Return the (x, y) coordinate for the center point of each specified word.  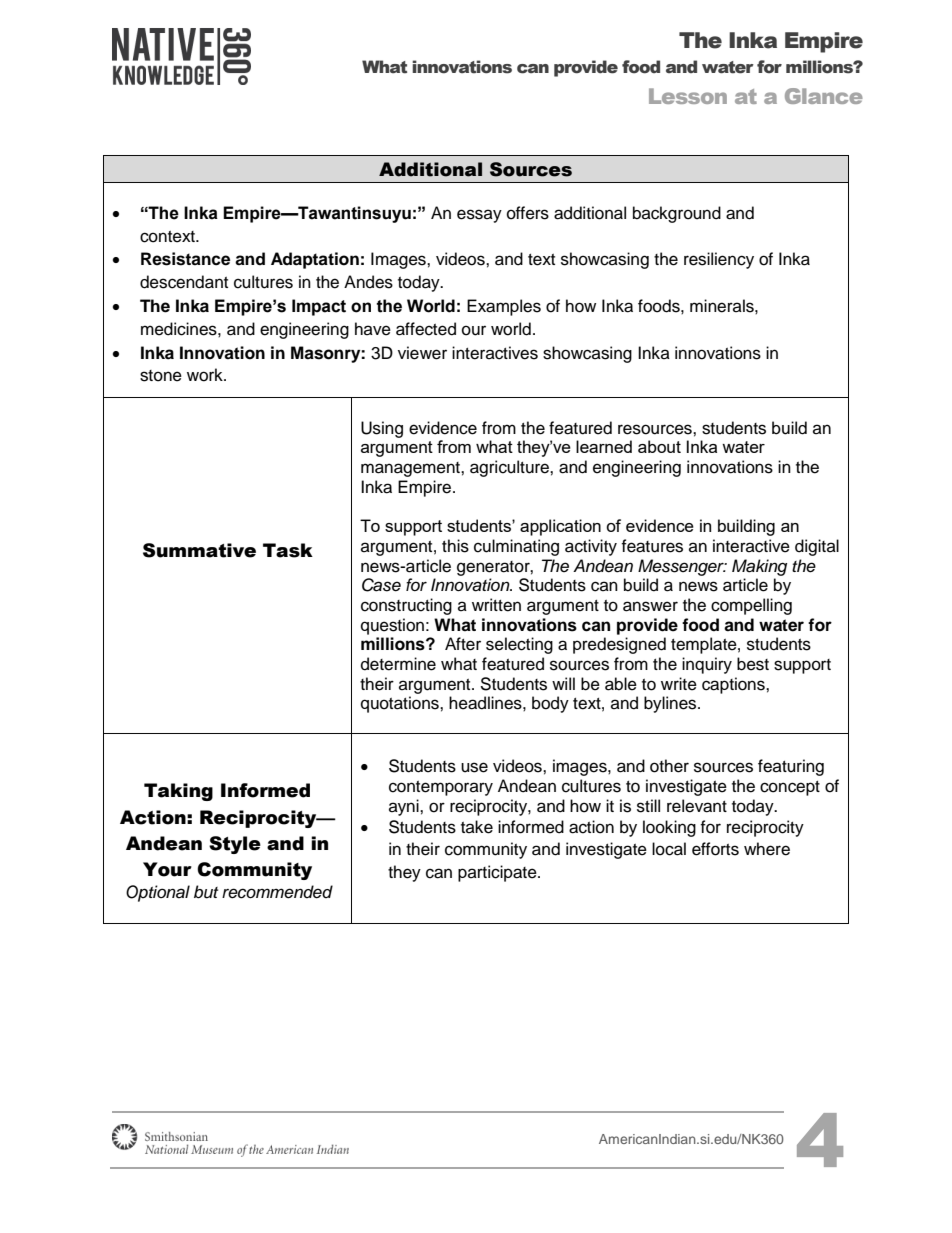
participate (498, 873)
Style (235, 845)
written (496, 605)
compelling (751, 606)
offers (528, 213)
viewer (422, 353)
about (659, 446)
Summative (199, 550)
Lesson (688, 96)
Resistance (185, 259)
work (206, 375)
